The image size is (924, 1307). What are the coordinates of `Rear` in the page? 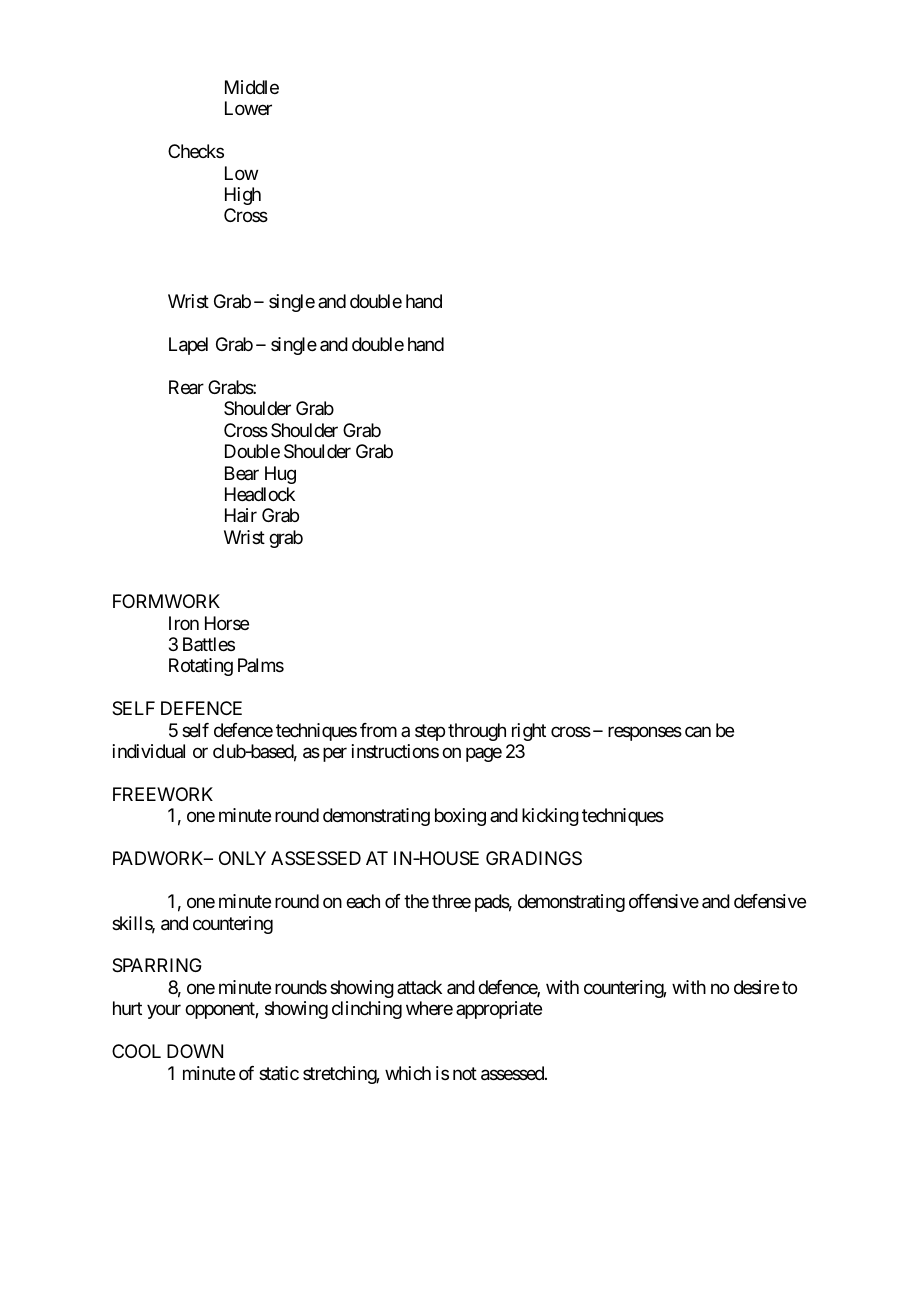 It's located at (186, 387).
